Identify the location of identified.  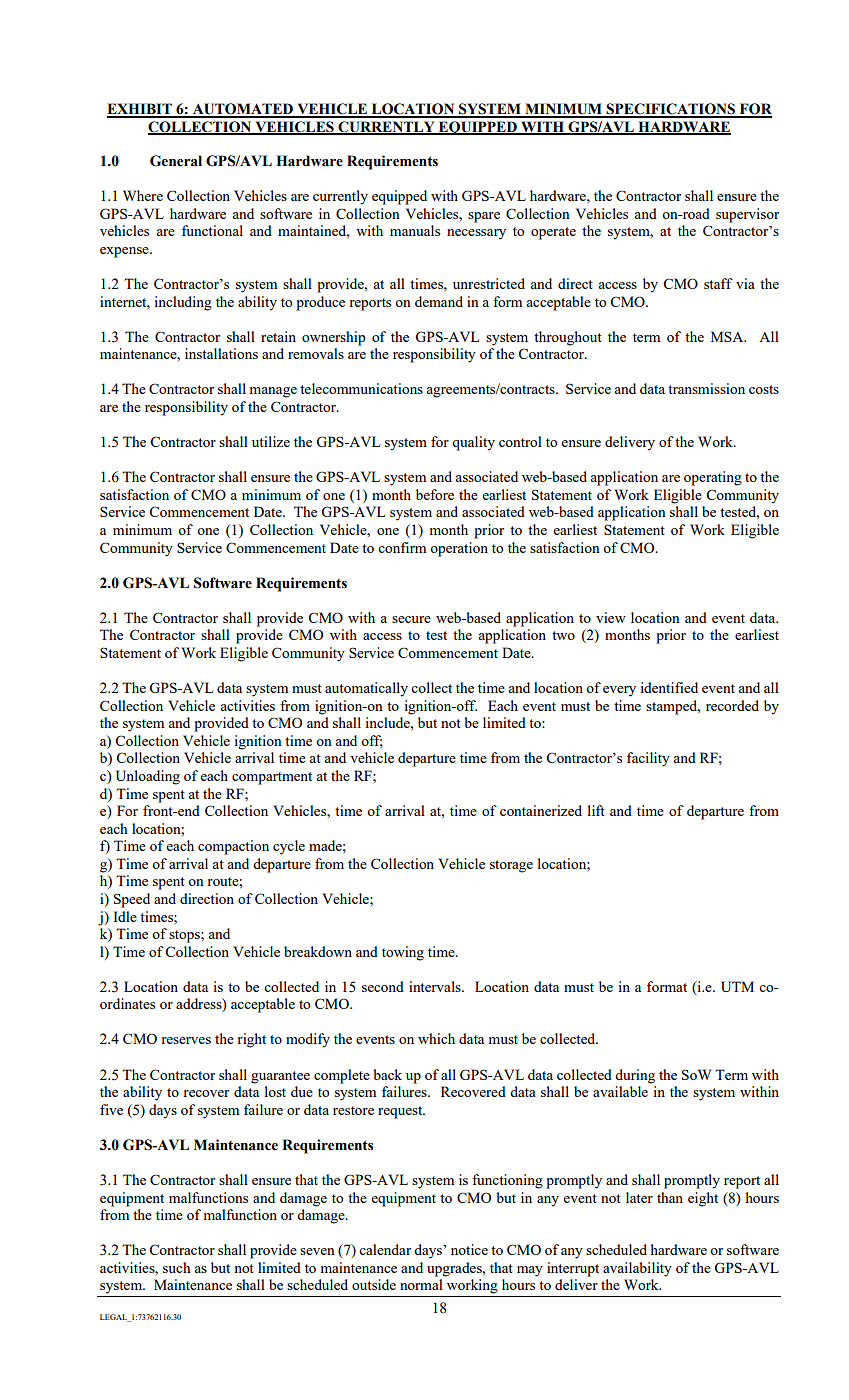
(669, 687).
